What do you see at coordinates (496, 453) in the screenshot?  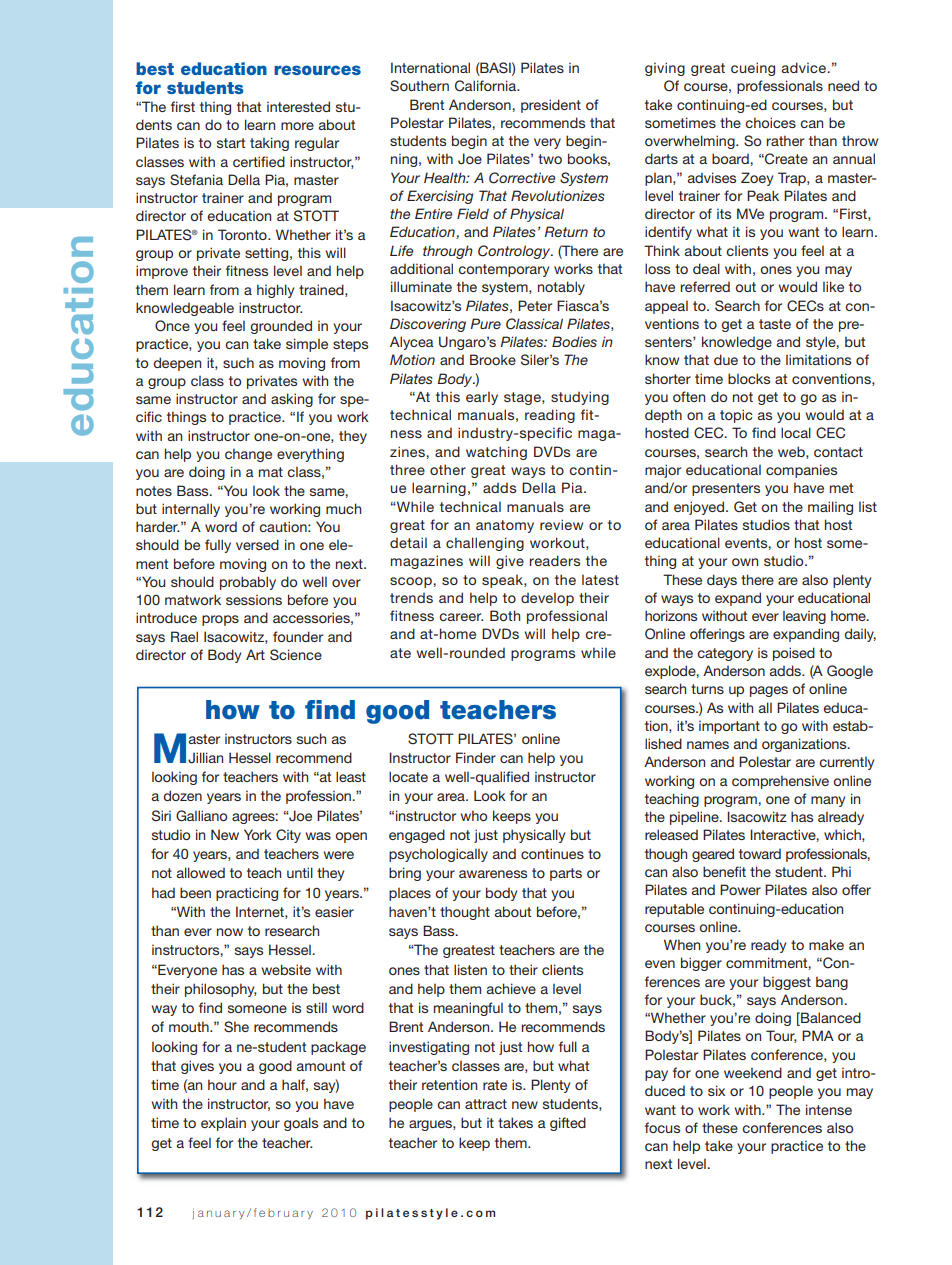 I see `watching` at bounding box center [496, 453].
